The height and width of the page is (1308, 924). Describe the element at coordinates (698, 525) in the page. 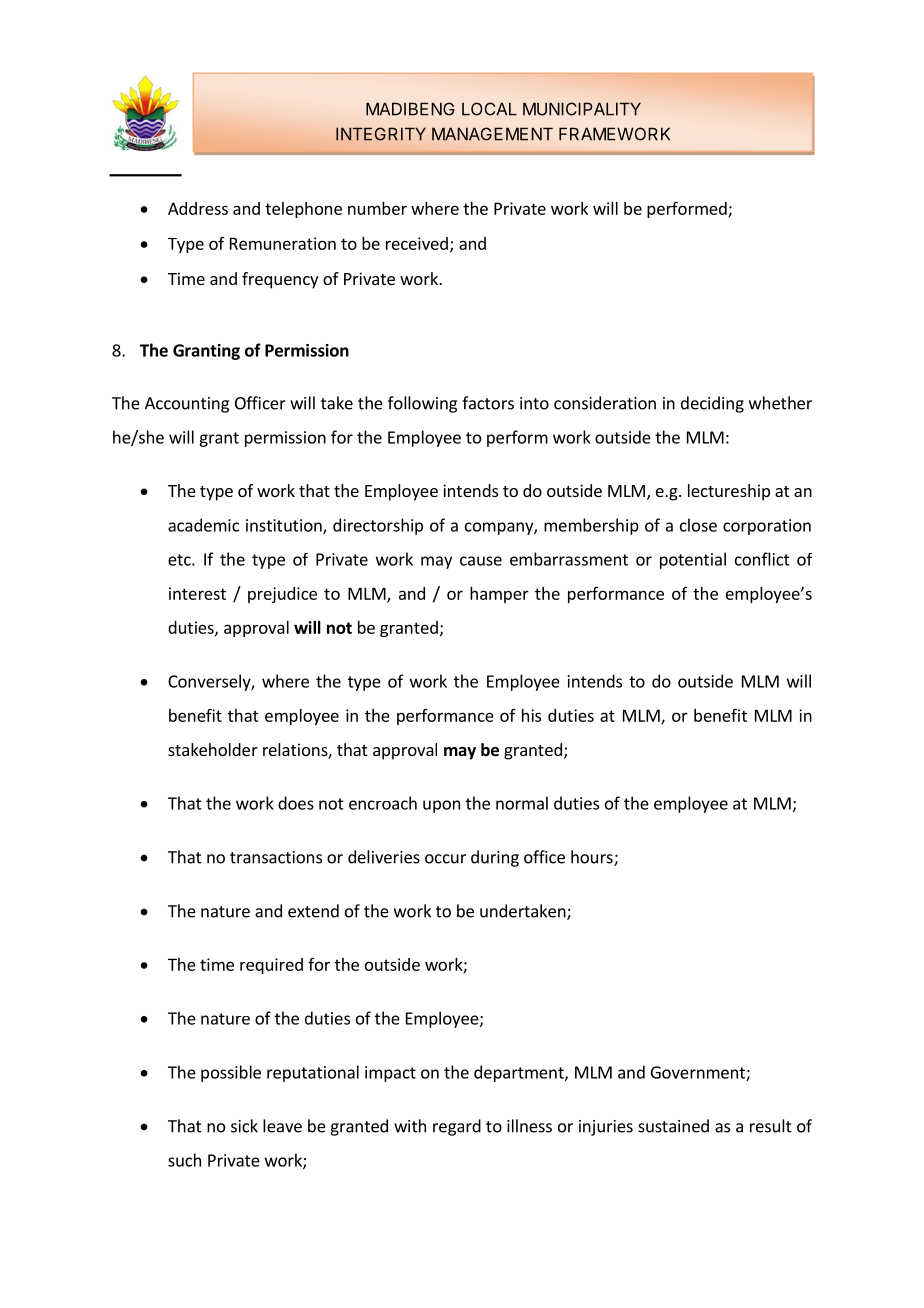

I see `close` at that location.
